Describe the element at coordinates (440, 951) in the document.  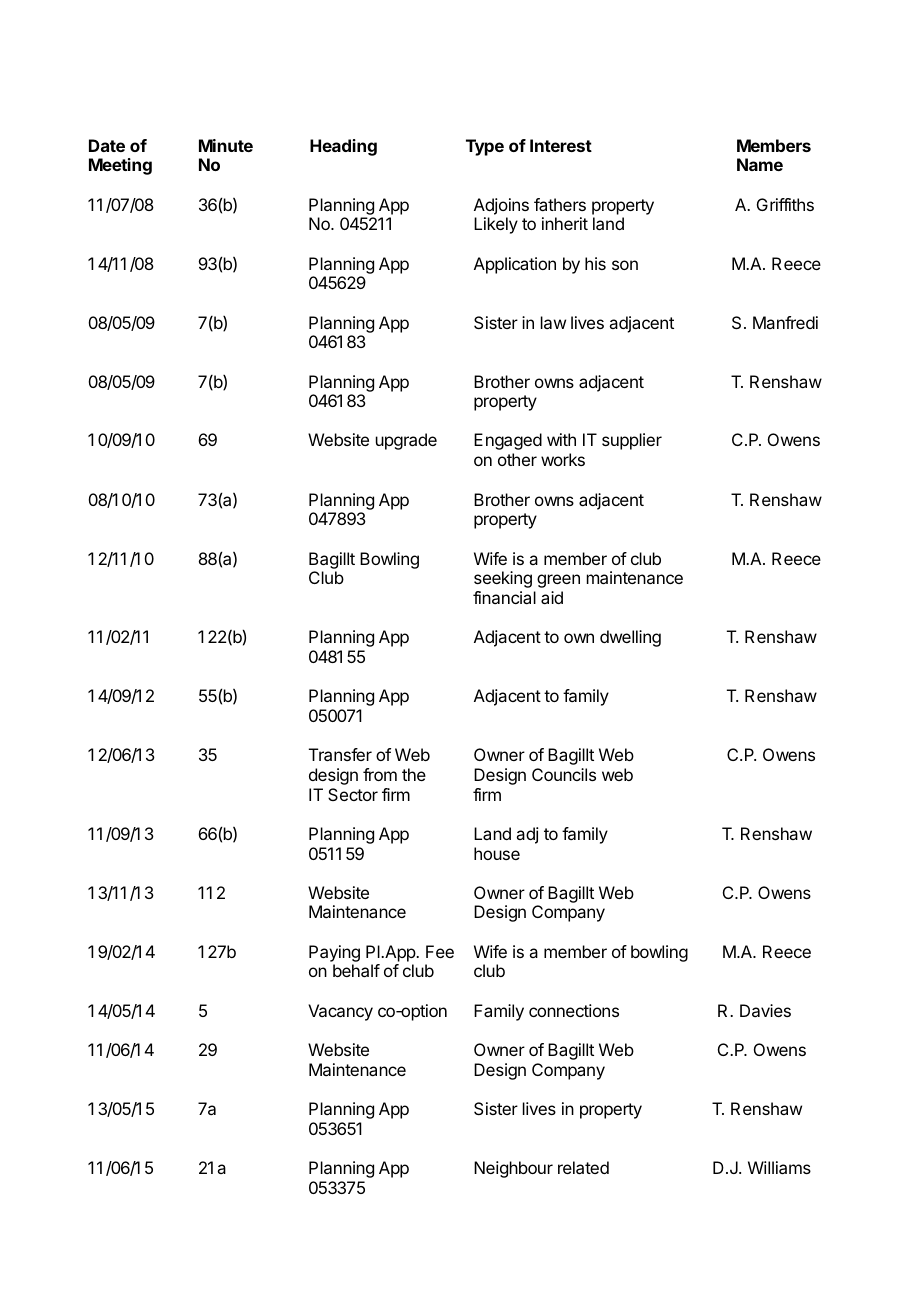
I see `Fee` at that location.
